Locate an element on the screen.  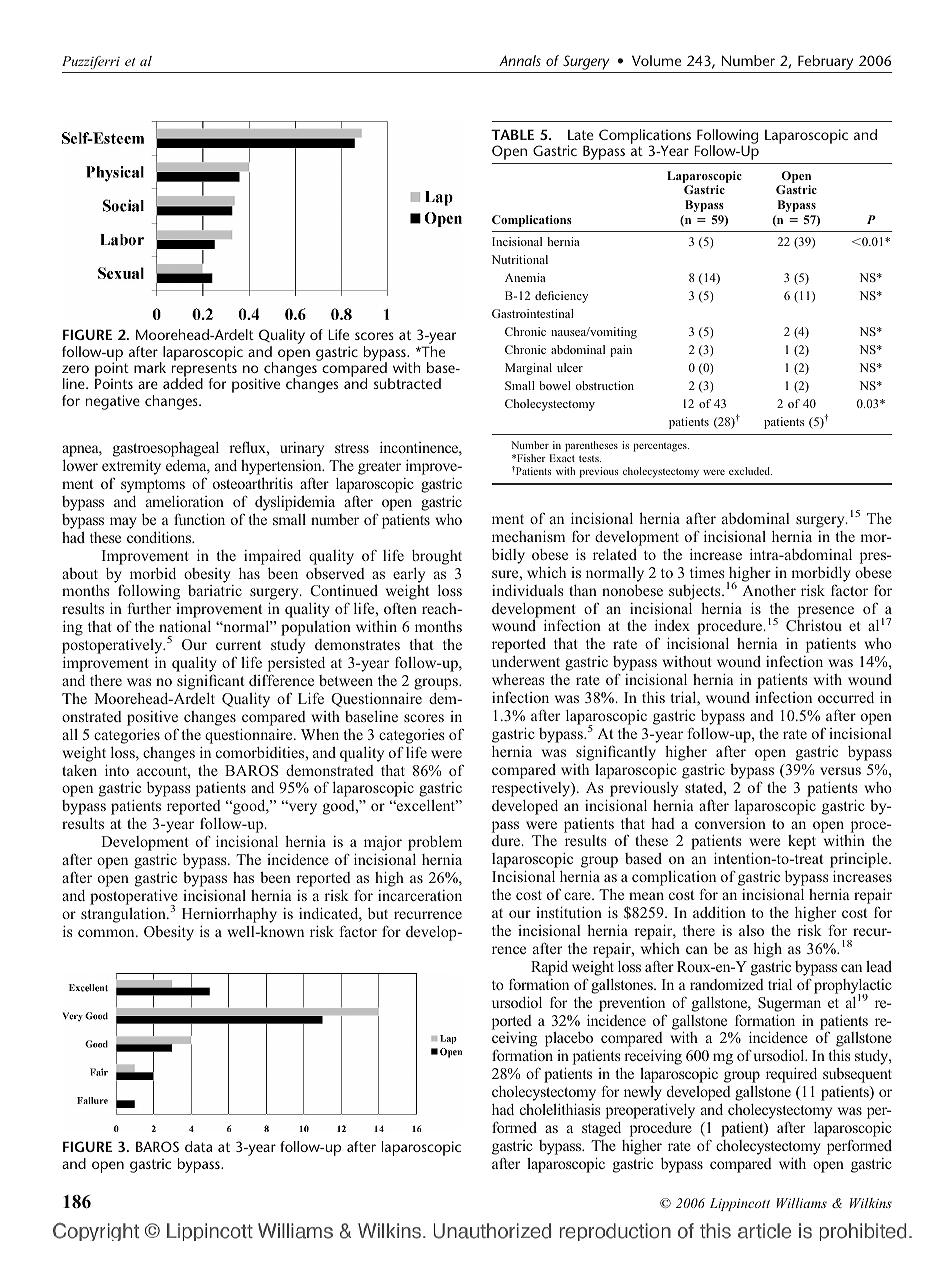
Annals is located at coordinates (520, 60).
